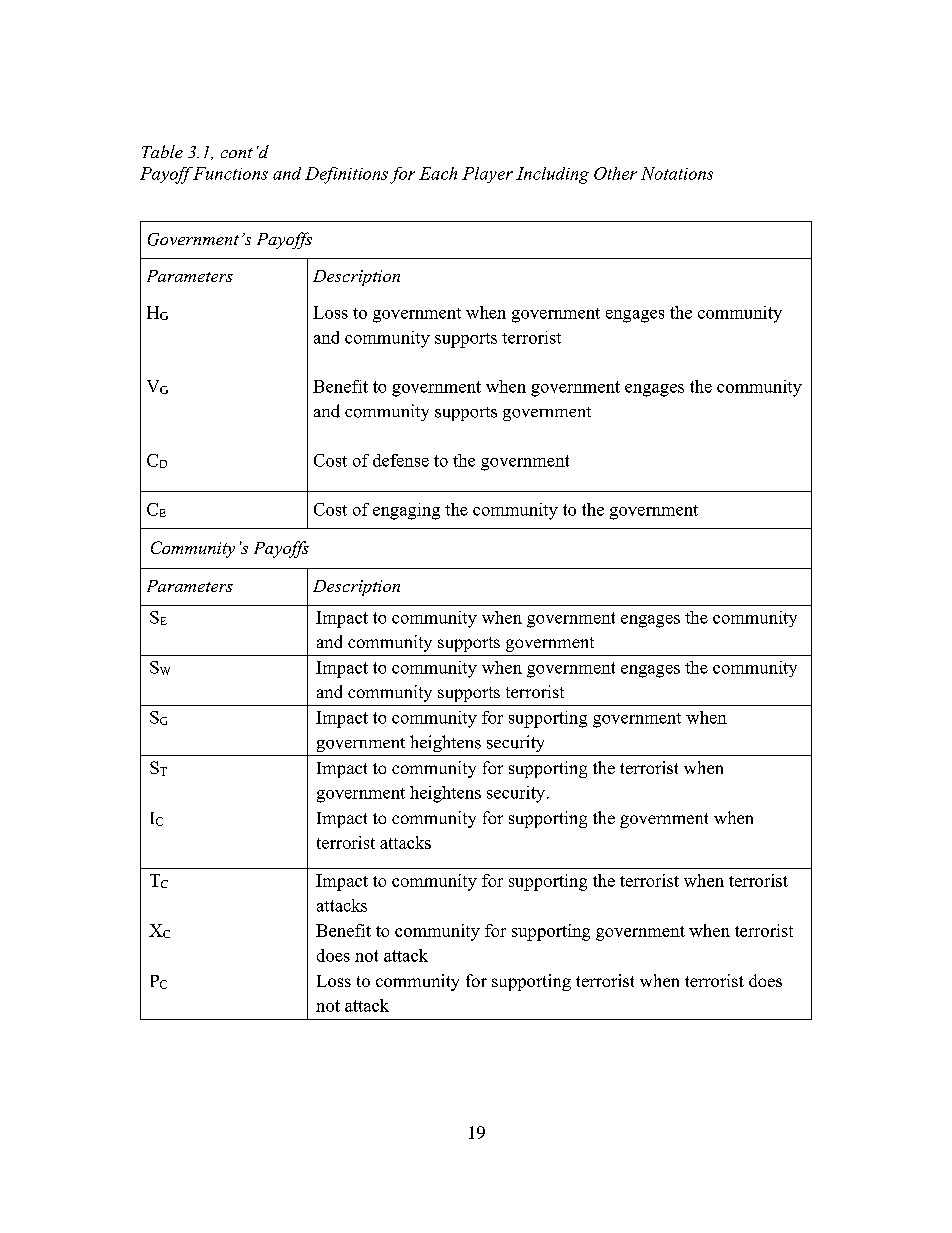  What do you see at coordinates (401, 460) in the page?
I see `defense` at bounding box center [401, 460].
